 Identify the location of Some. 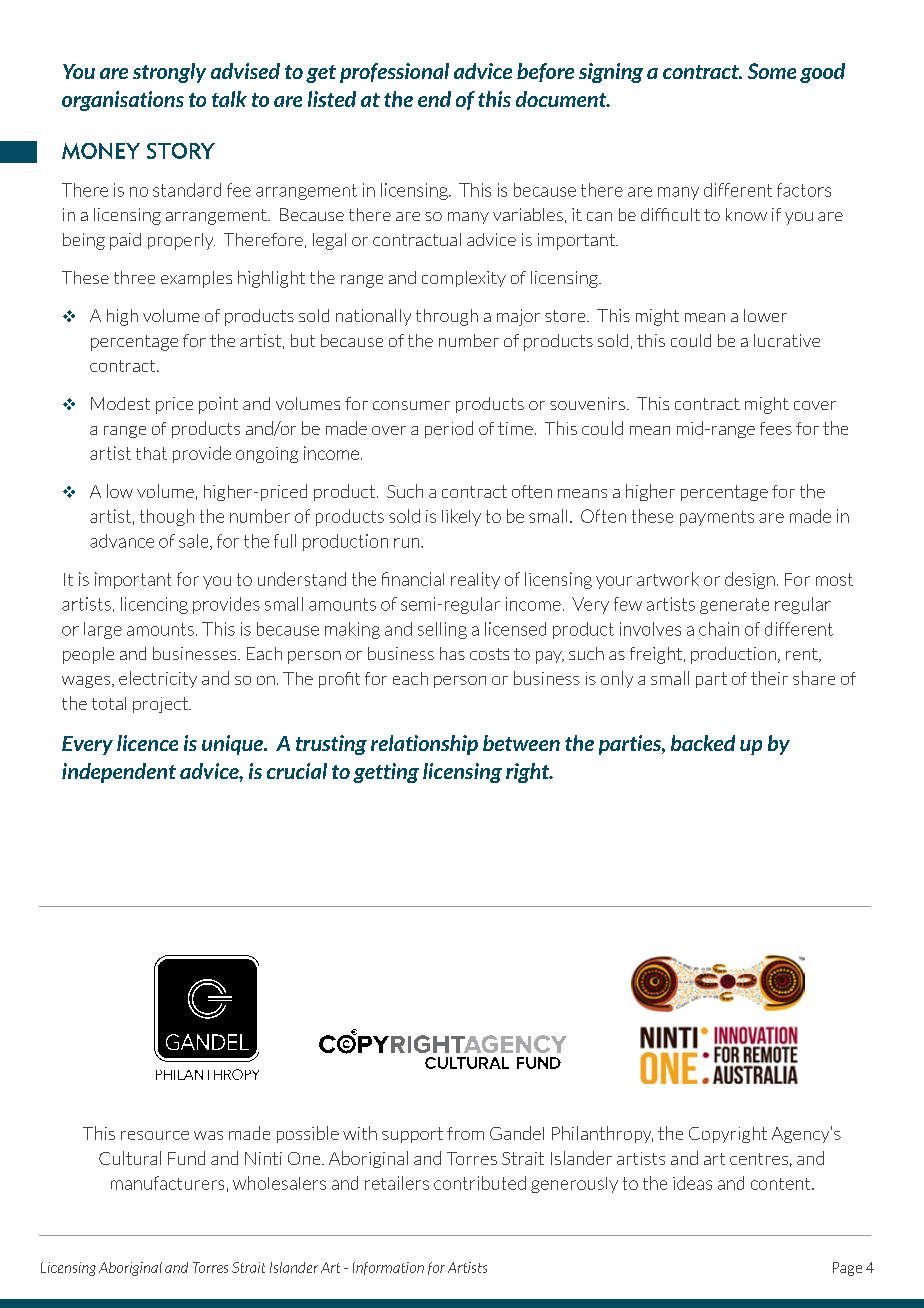
(772, 71).
